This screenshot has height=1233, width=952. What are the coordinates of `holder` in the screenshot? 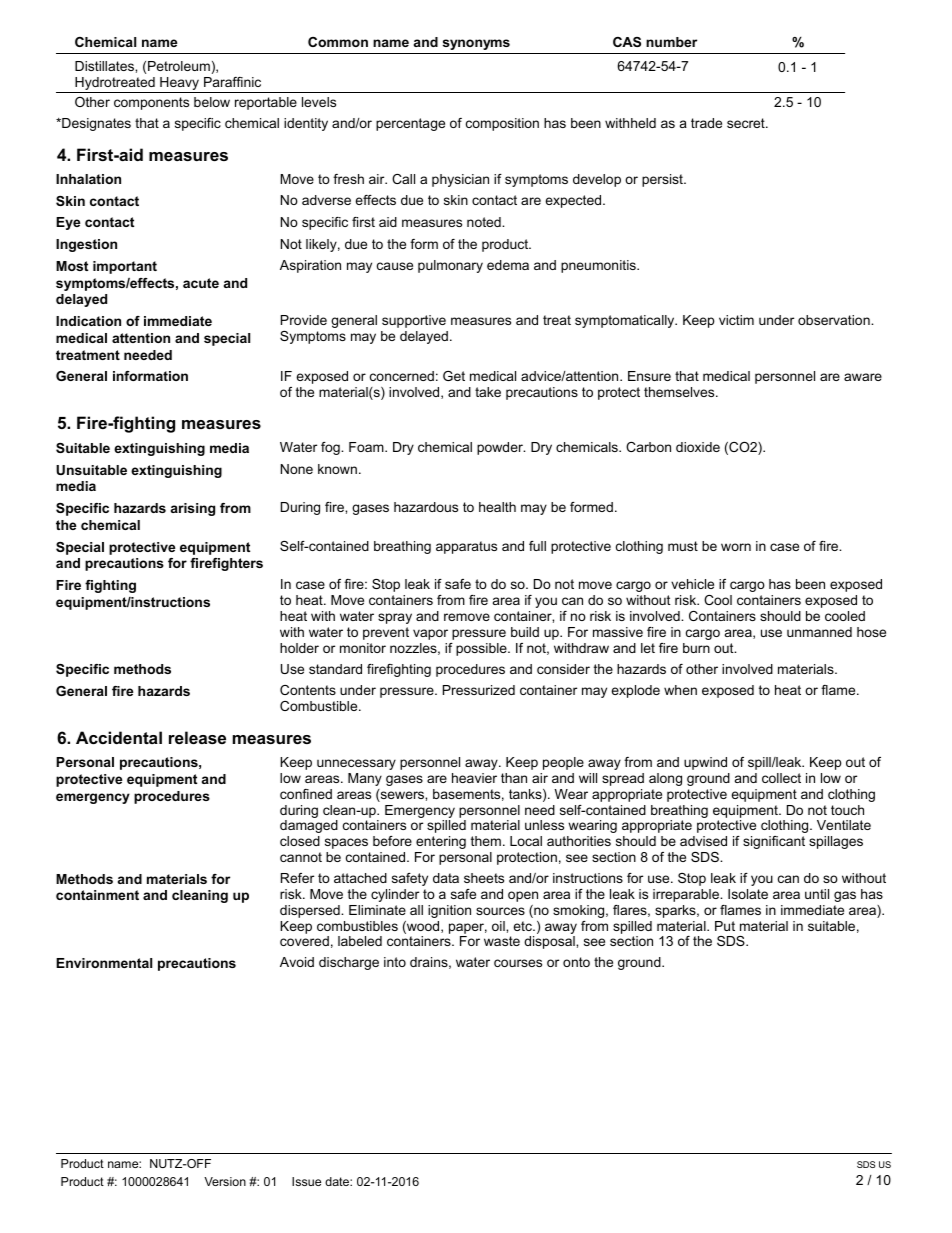 It's located at (299, 648).
